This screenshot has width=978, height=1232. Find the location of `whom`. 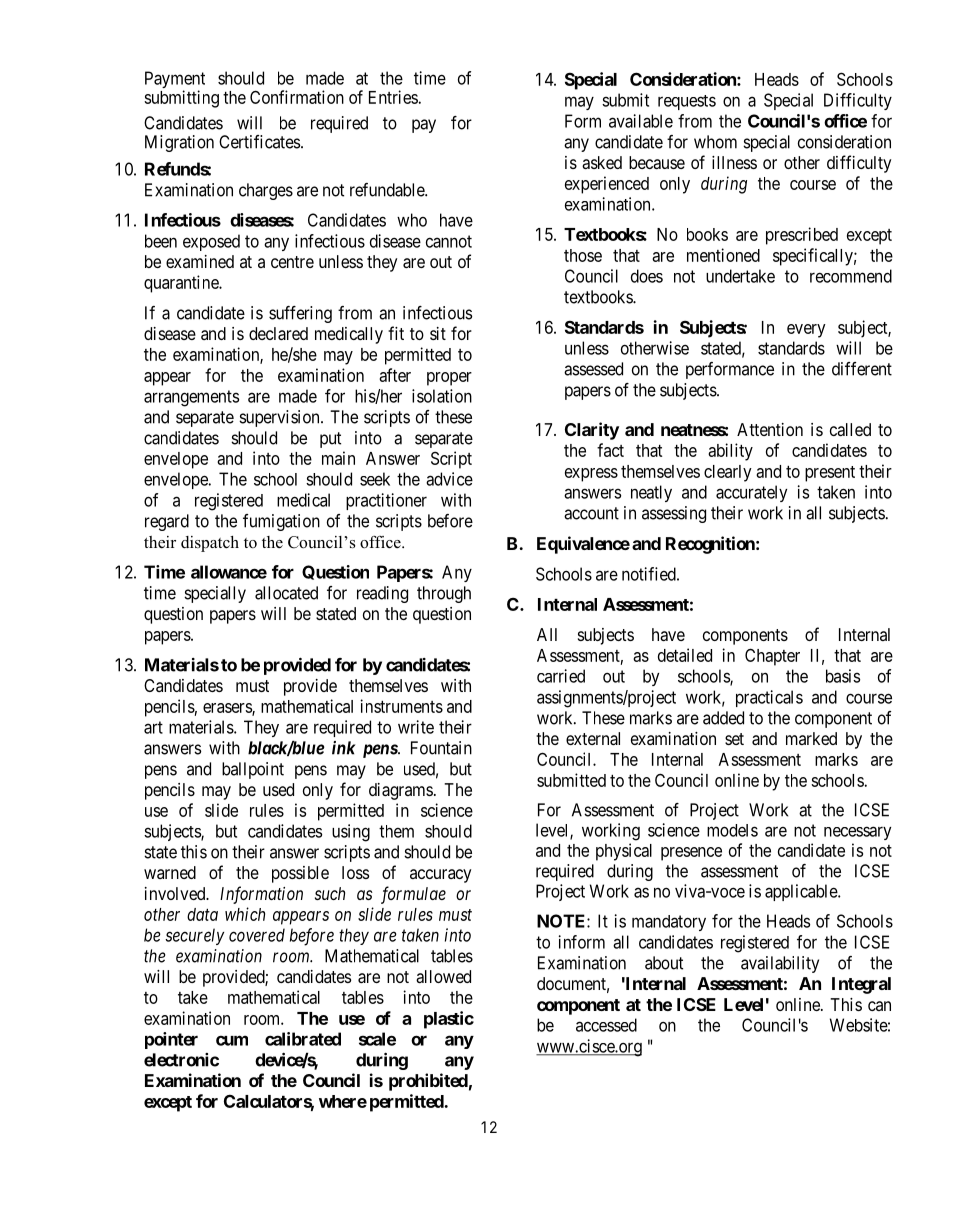

whom is located at coordinates (715, 142).
